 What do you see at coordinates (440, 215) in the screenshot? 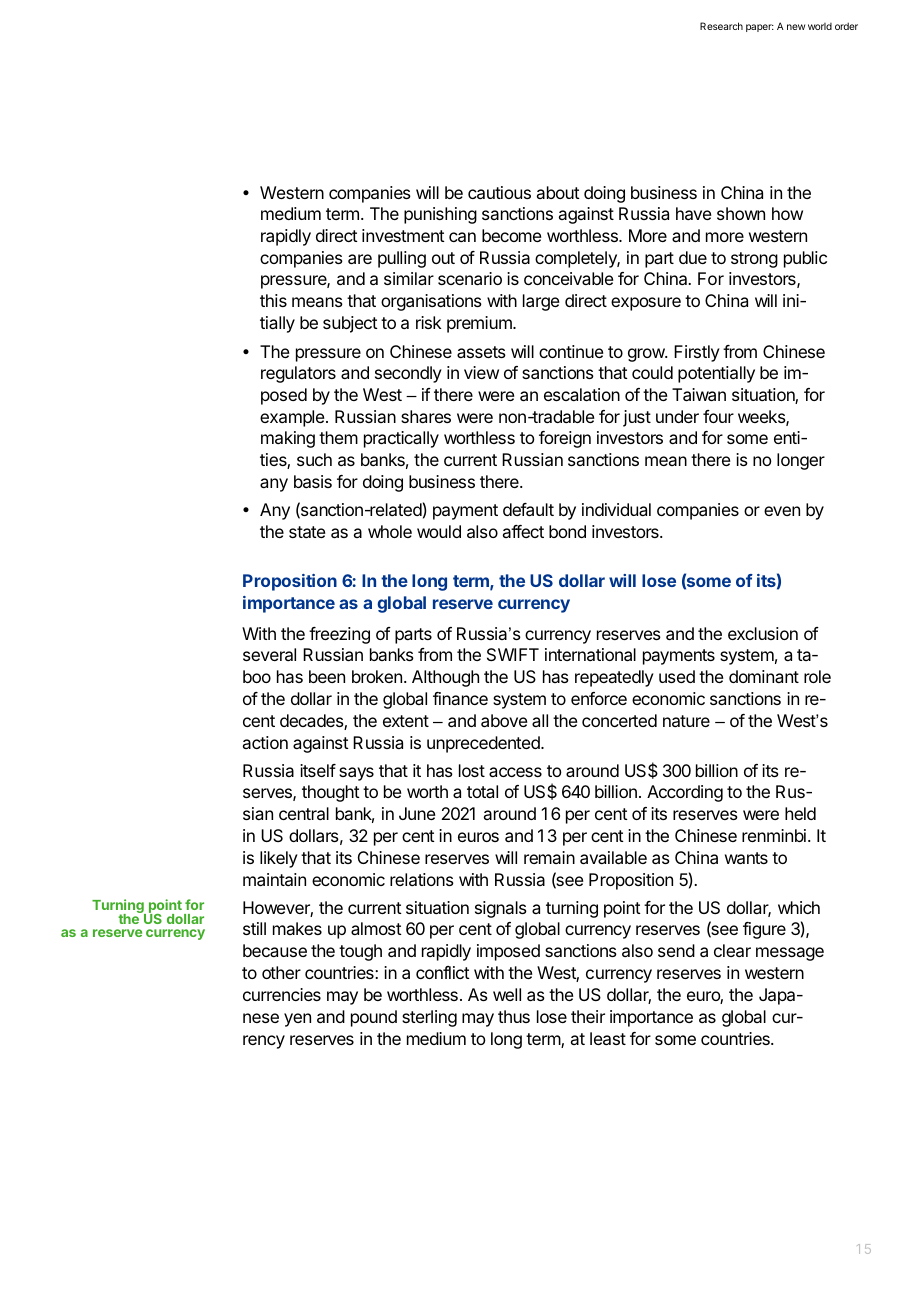
I see `punishing` at bounding box center [440, 215].
